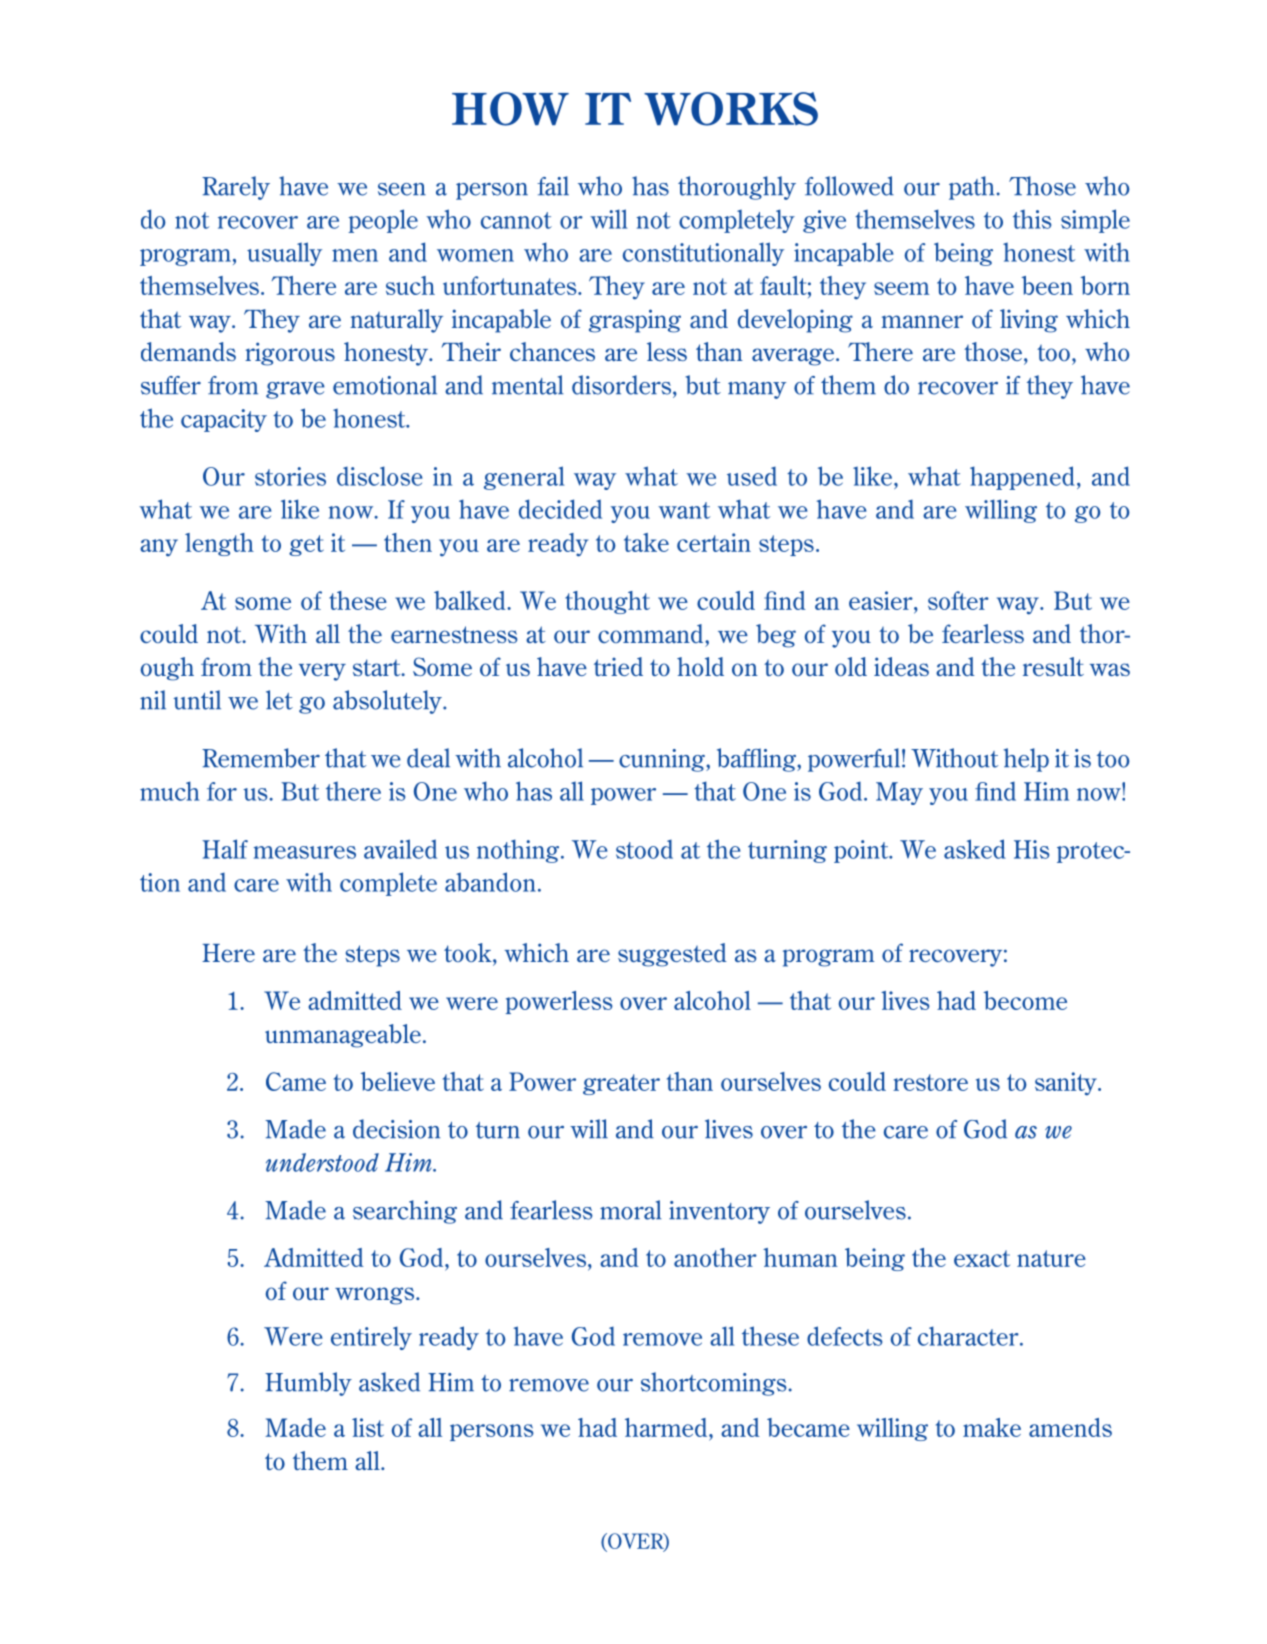 The width and height of the image is (1267, 1644). Describe the element at coordinates (672, 955) in the image. I see `suggested` at that location.
